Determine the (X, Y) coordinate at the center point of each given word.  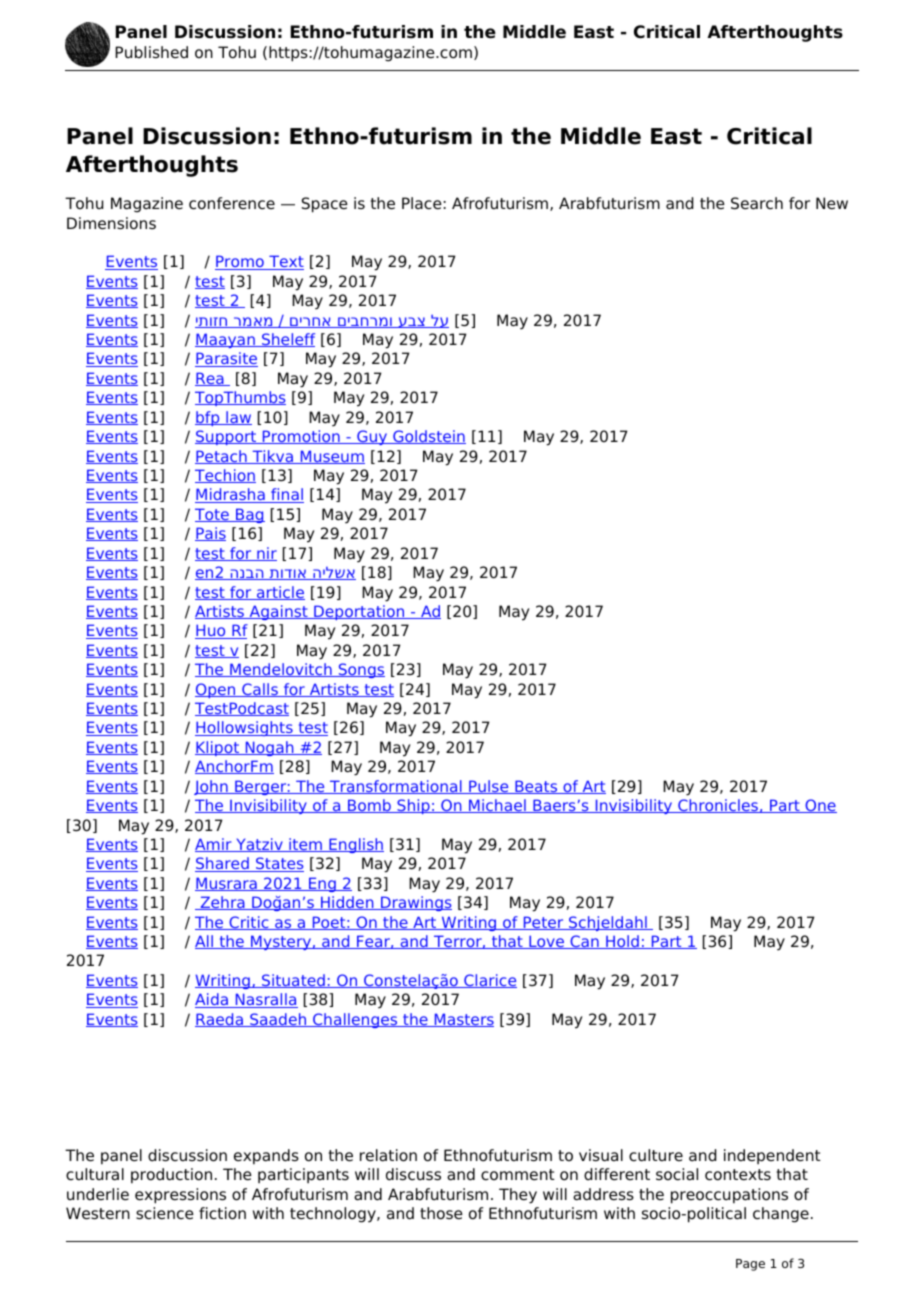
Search (757, 203)
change (781, 1215)
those (441, 1213)
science (165, 1213)
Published (151, 52)
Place (422, 203)
